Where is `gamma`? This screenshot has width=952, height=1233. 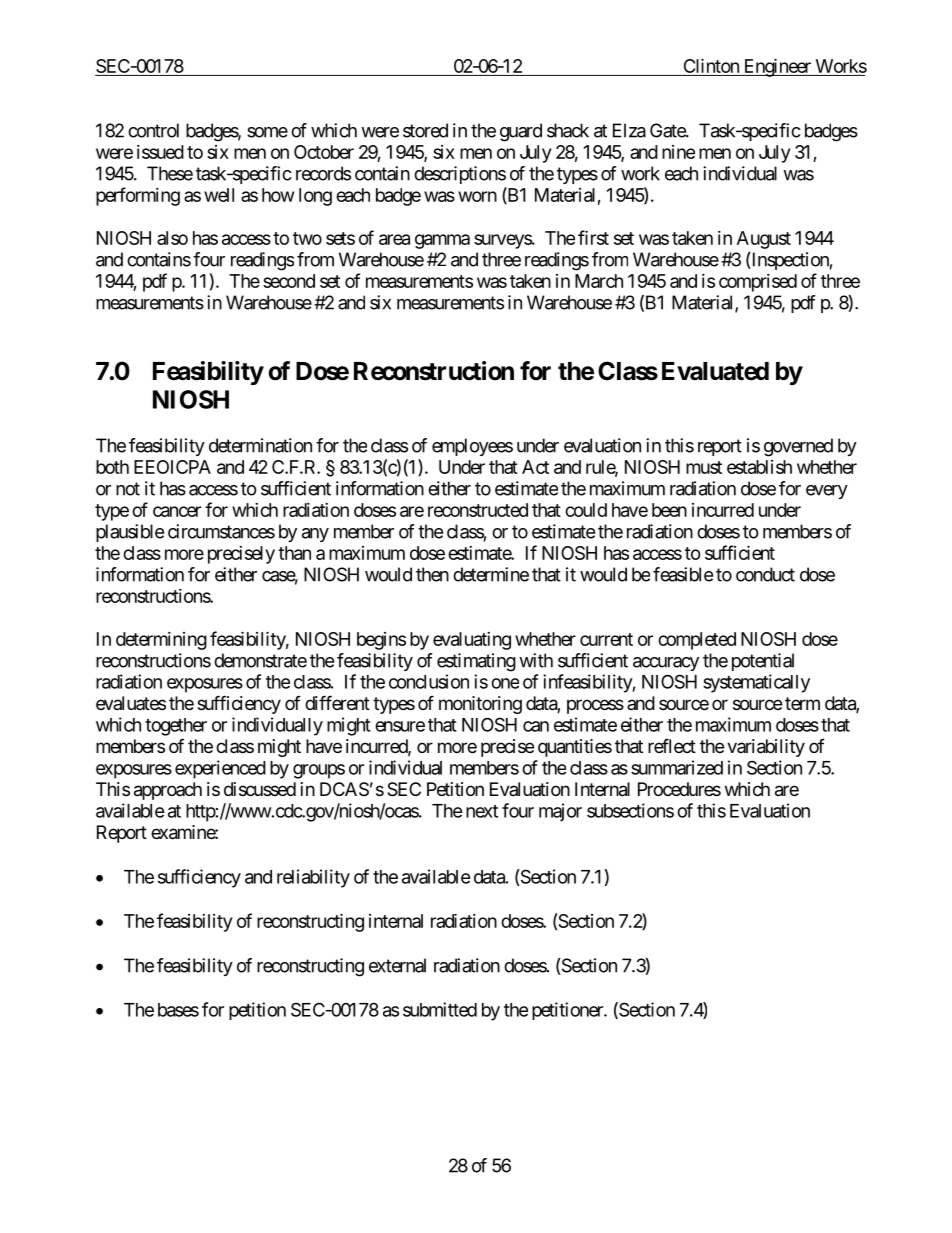 gamma is located at coordinates (442, 241).
